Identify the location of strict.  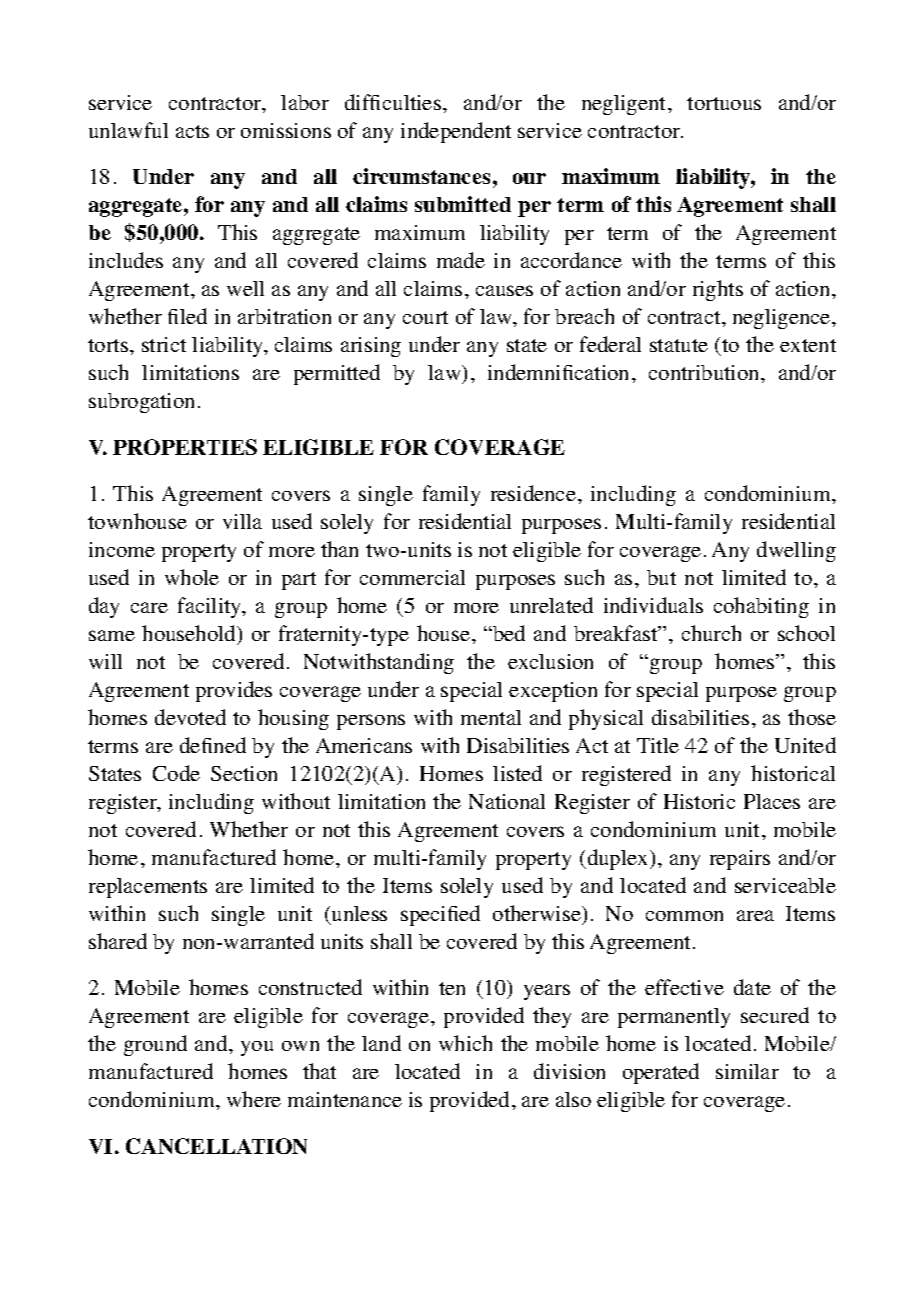
(164, 344).
